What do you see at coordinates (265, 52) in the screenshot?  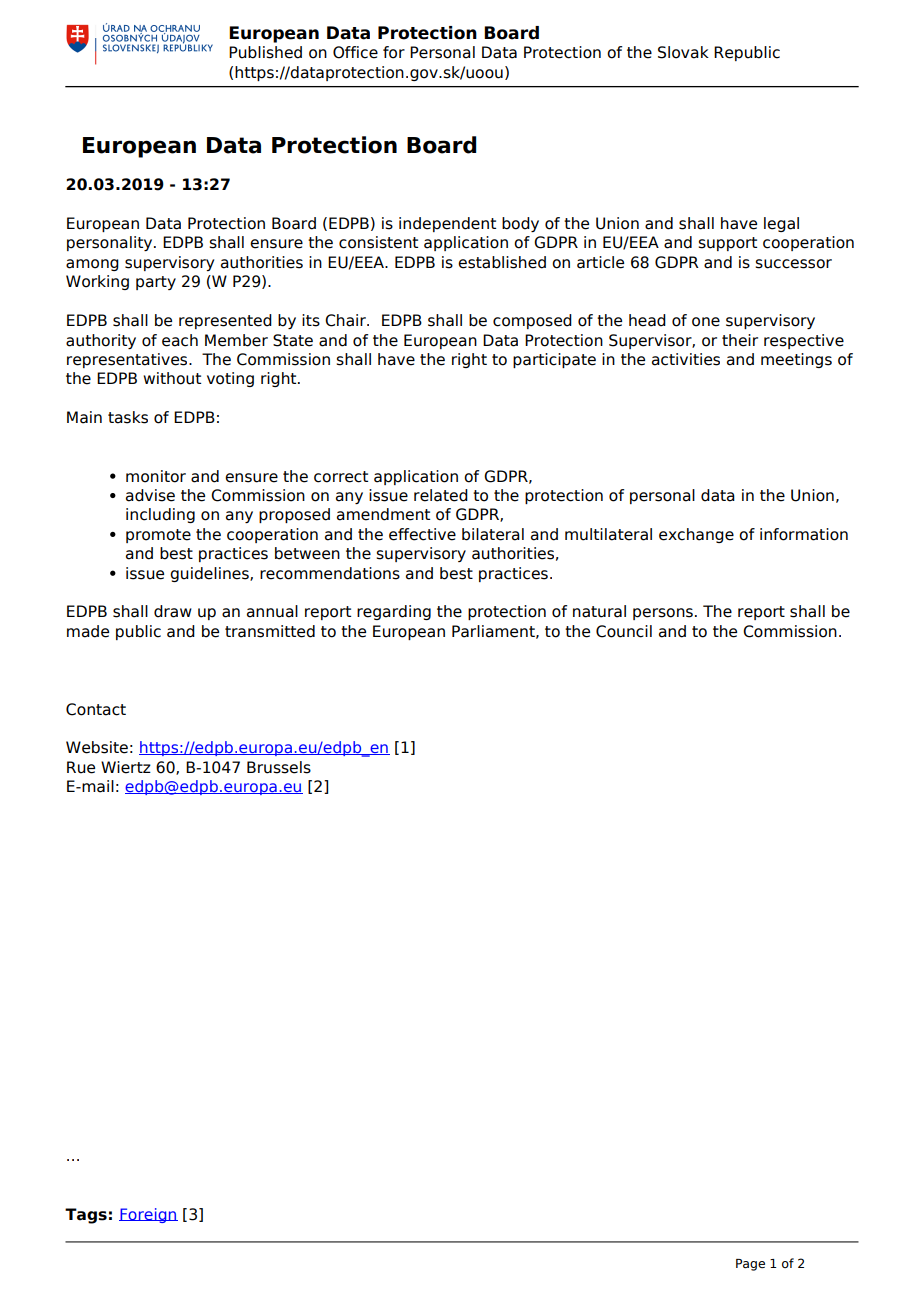 I see `Published` at bounding box center [265, 52].
